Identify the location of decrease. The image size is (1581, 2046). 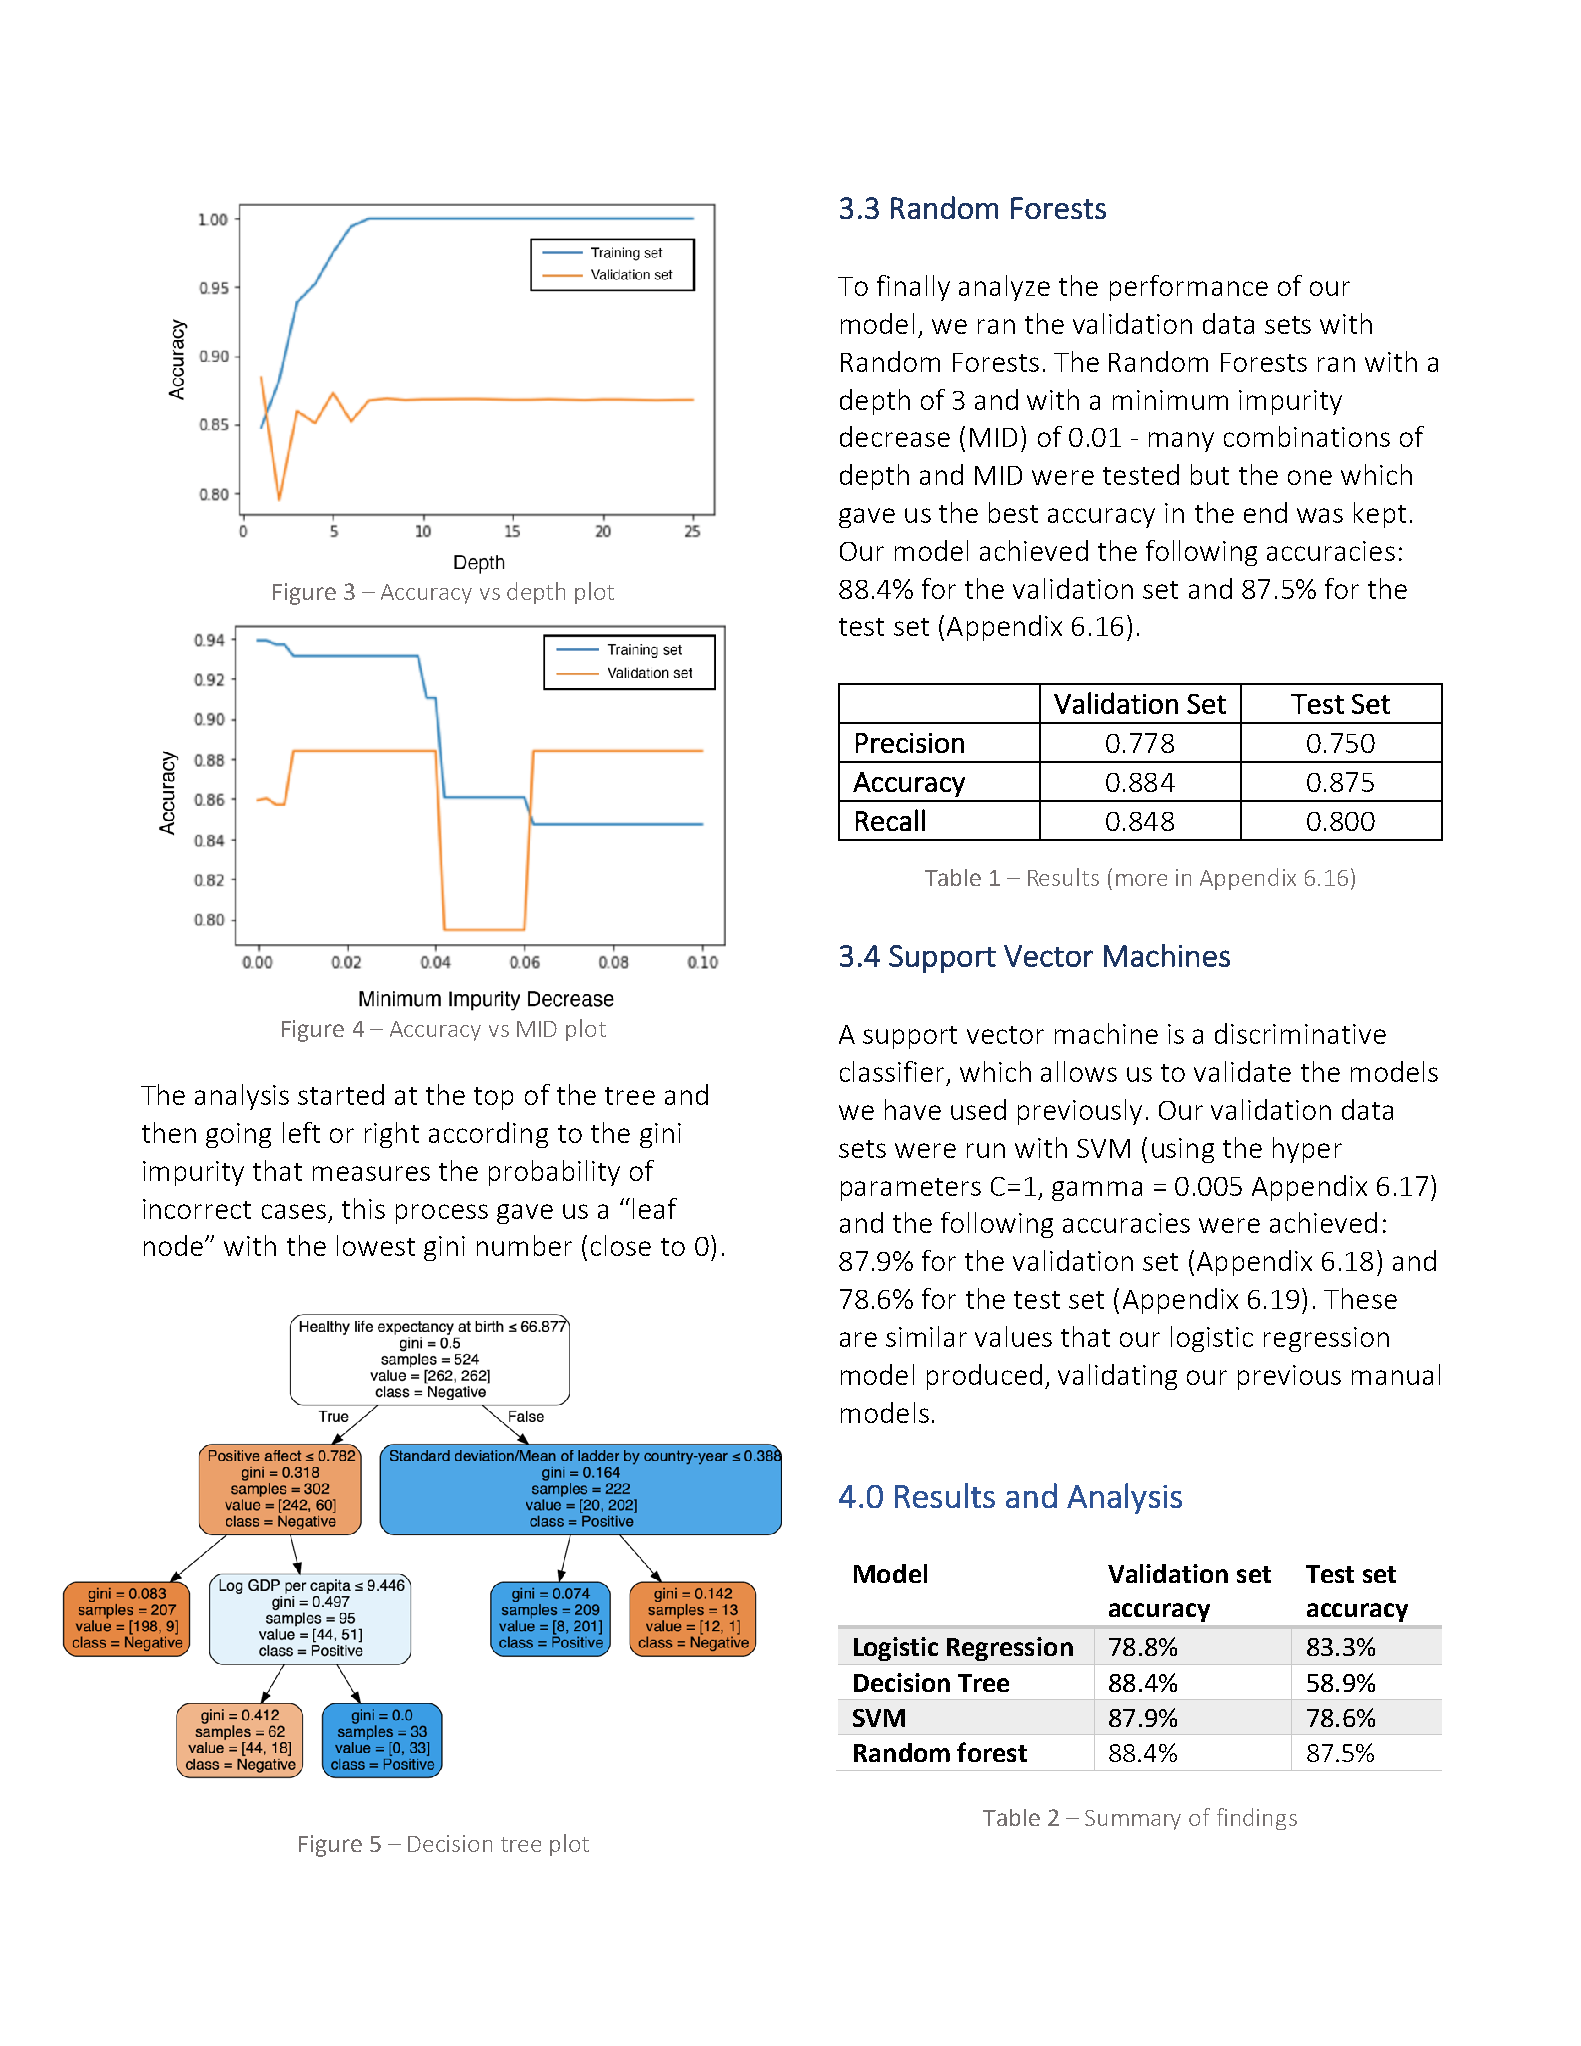
(895, 436).
